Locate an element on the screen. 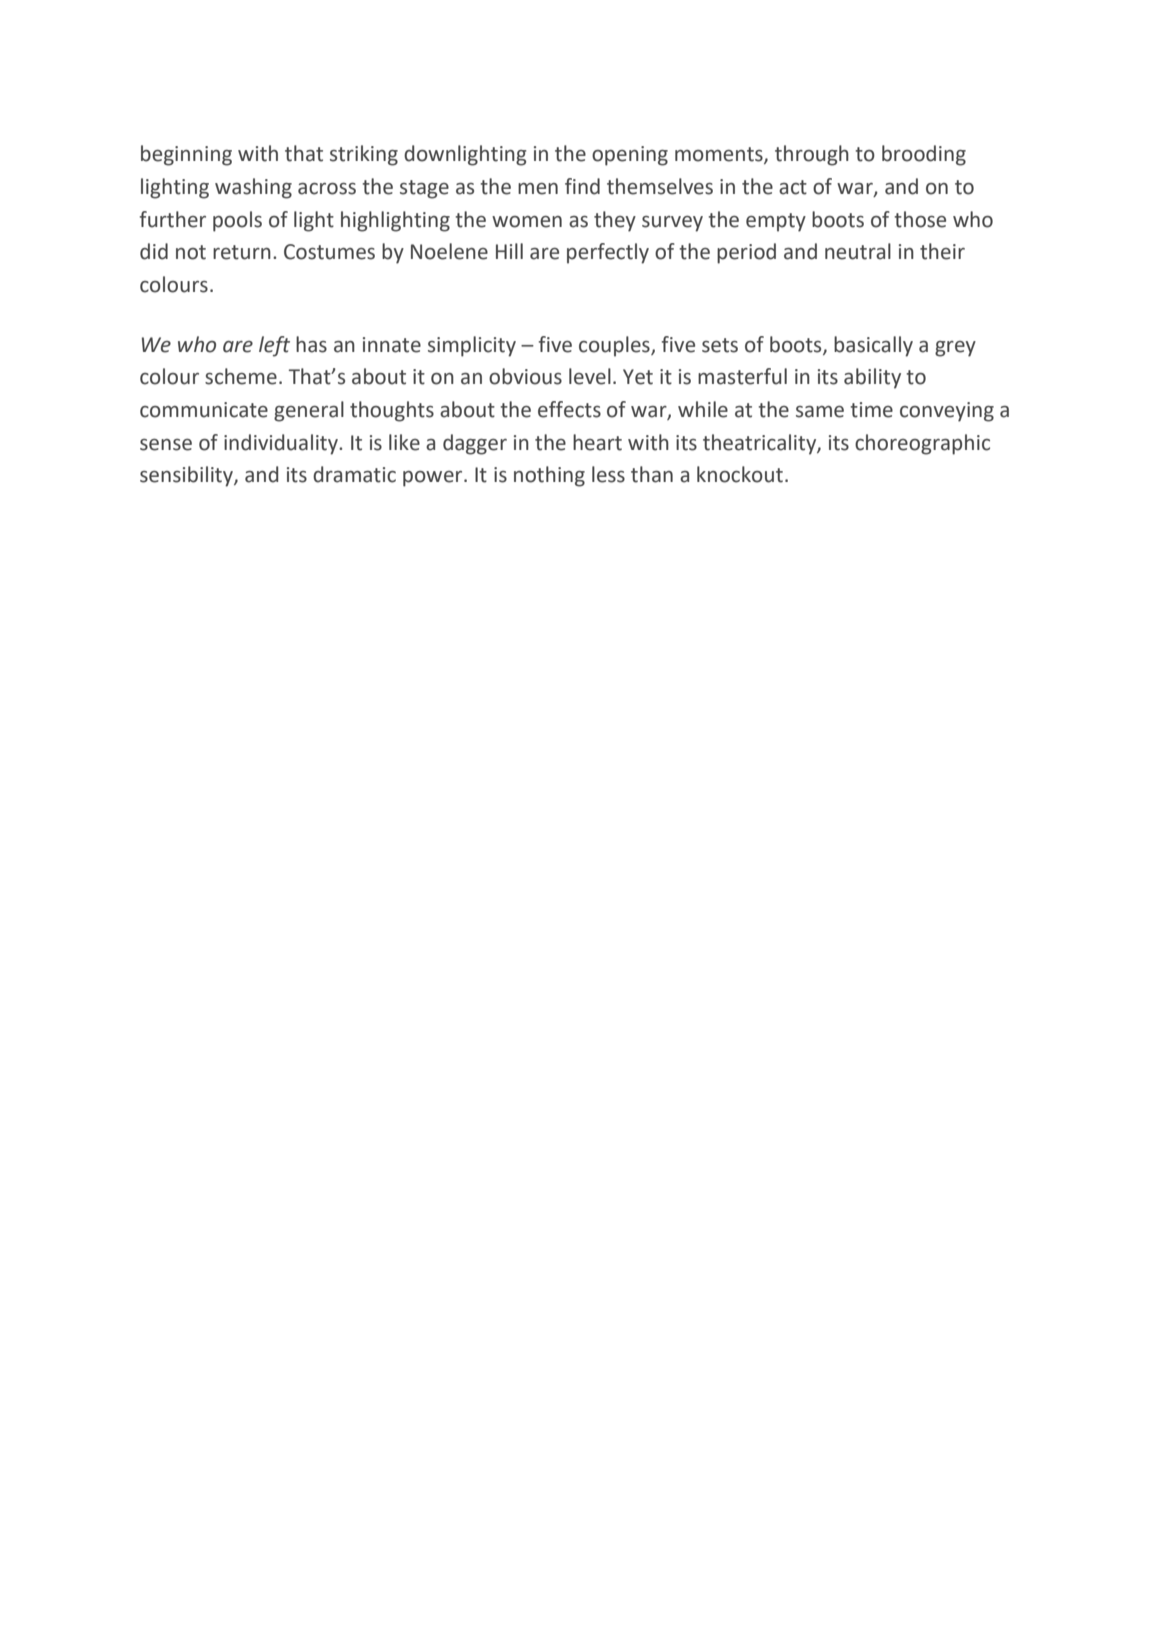 Image resolution: width=1153 pixels, height=1630 pixels. sensibility is located at coordinates (187, 476).
